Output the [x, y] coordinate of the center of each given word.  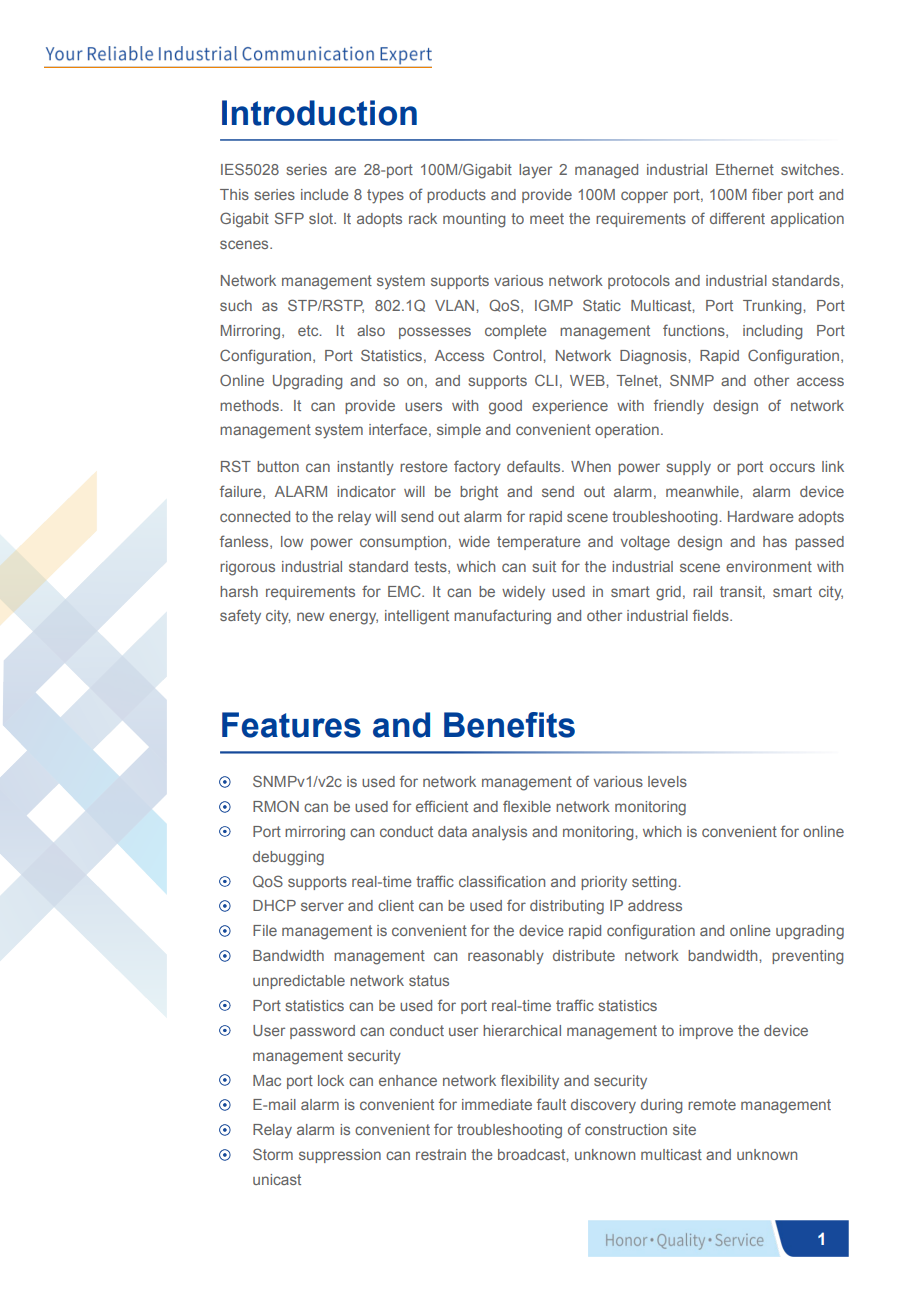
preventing [807, 957]
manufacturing [502, 617]
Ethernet [745, 169]
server [322, 906]
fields [712, 615]
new [310, 616]
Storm [273, 1154]
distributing [567, 907]
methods [250, 405]
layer [535, 171]
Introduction [319, 113]
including [772, 332]
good [505, 407]
